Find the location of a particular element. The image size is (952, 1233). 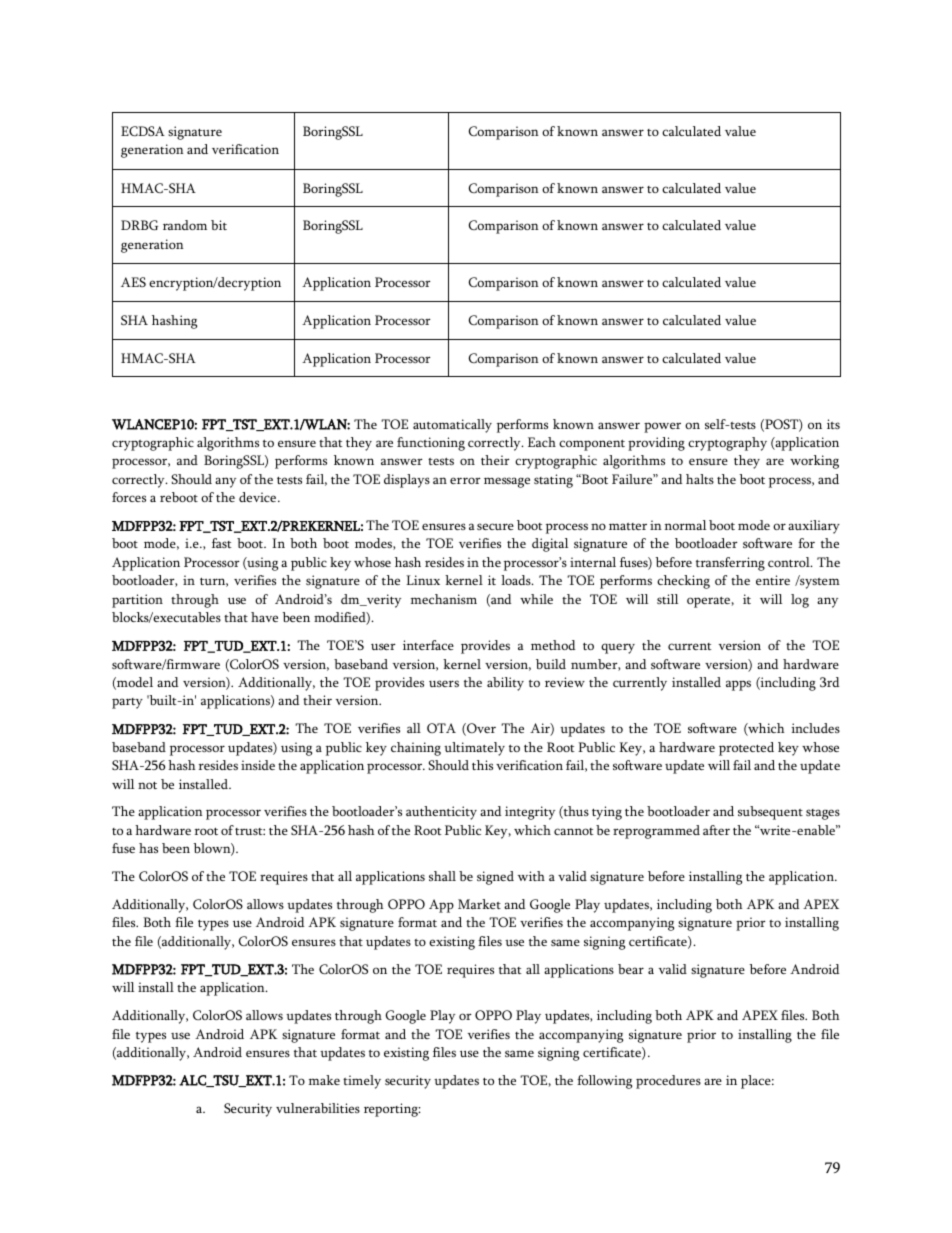

signed is located at coordinates (495, 878).
